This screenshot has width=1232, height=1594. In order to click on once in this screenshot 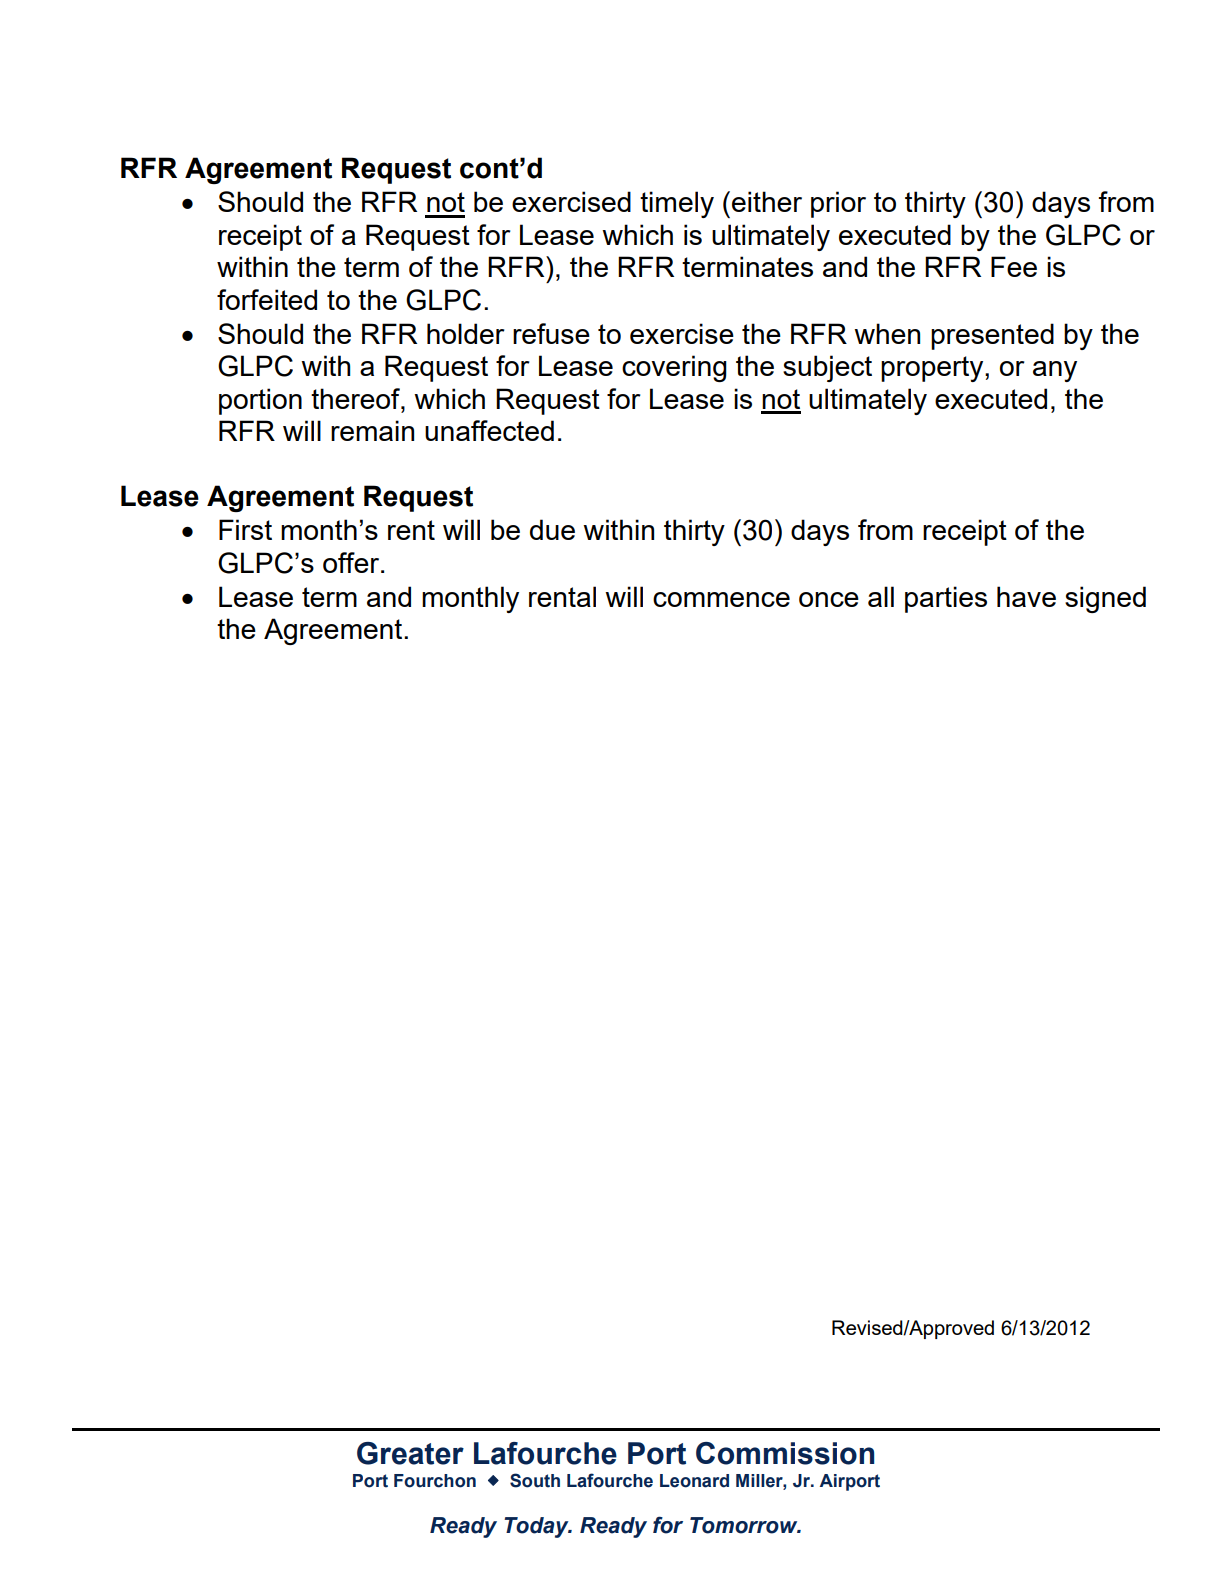, I will do `click(829, 599)`.
